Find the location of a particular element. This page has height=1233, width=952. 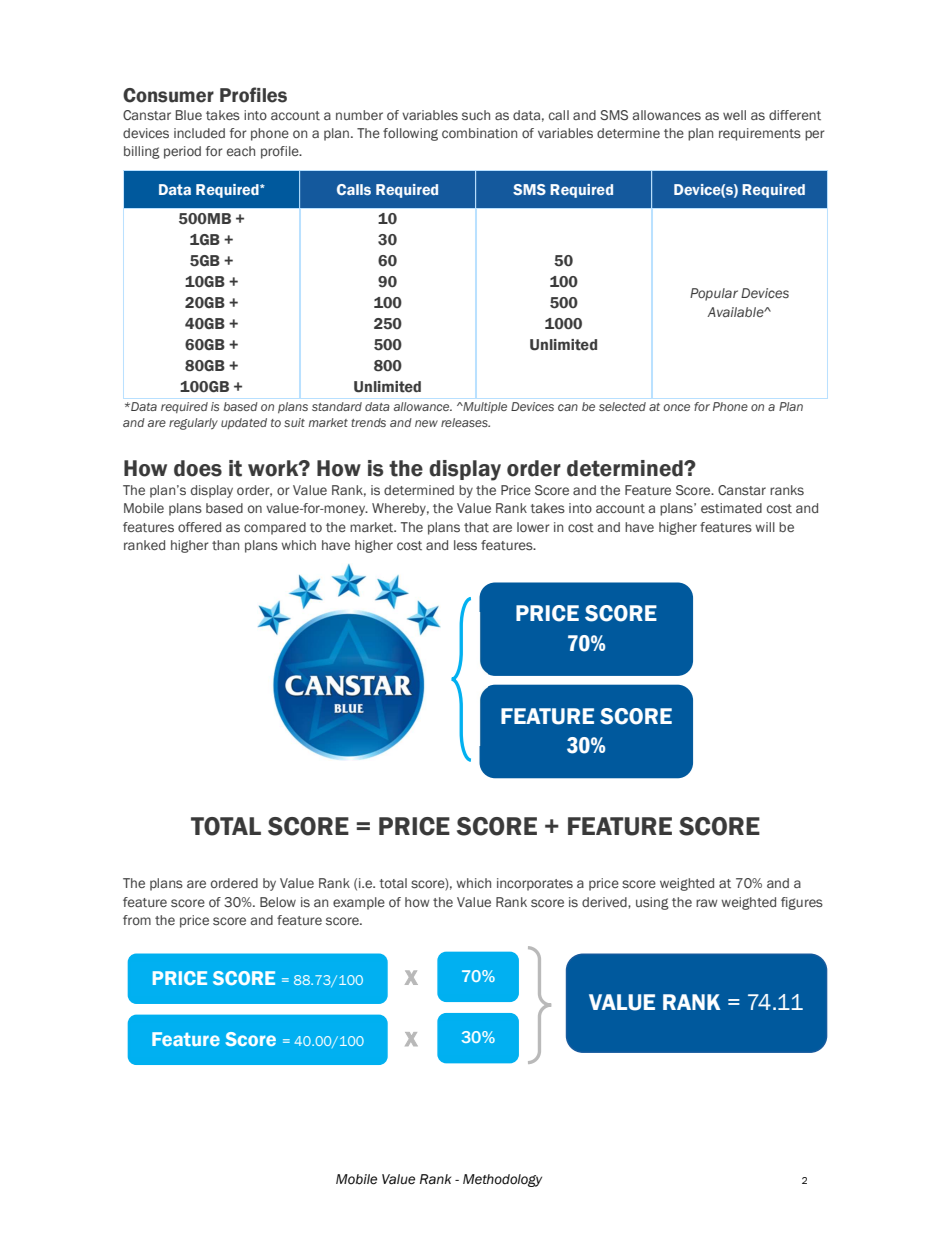

raw is located at coordinates (707, 903).
